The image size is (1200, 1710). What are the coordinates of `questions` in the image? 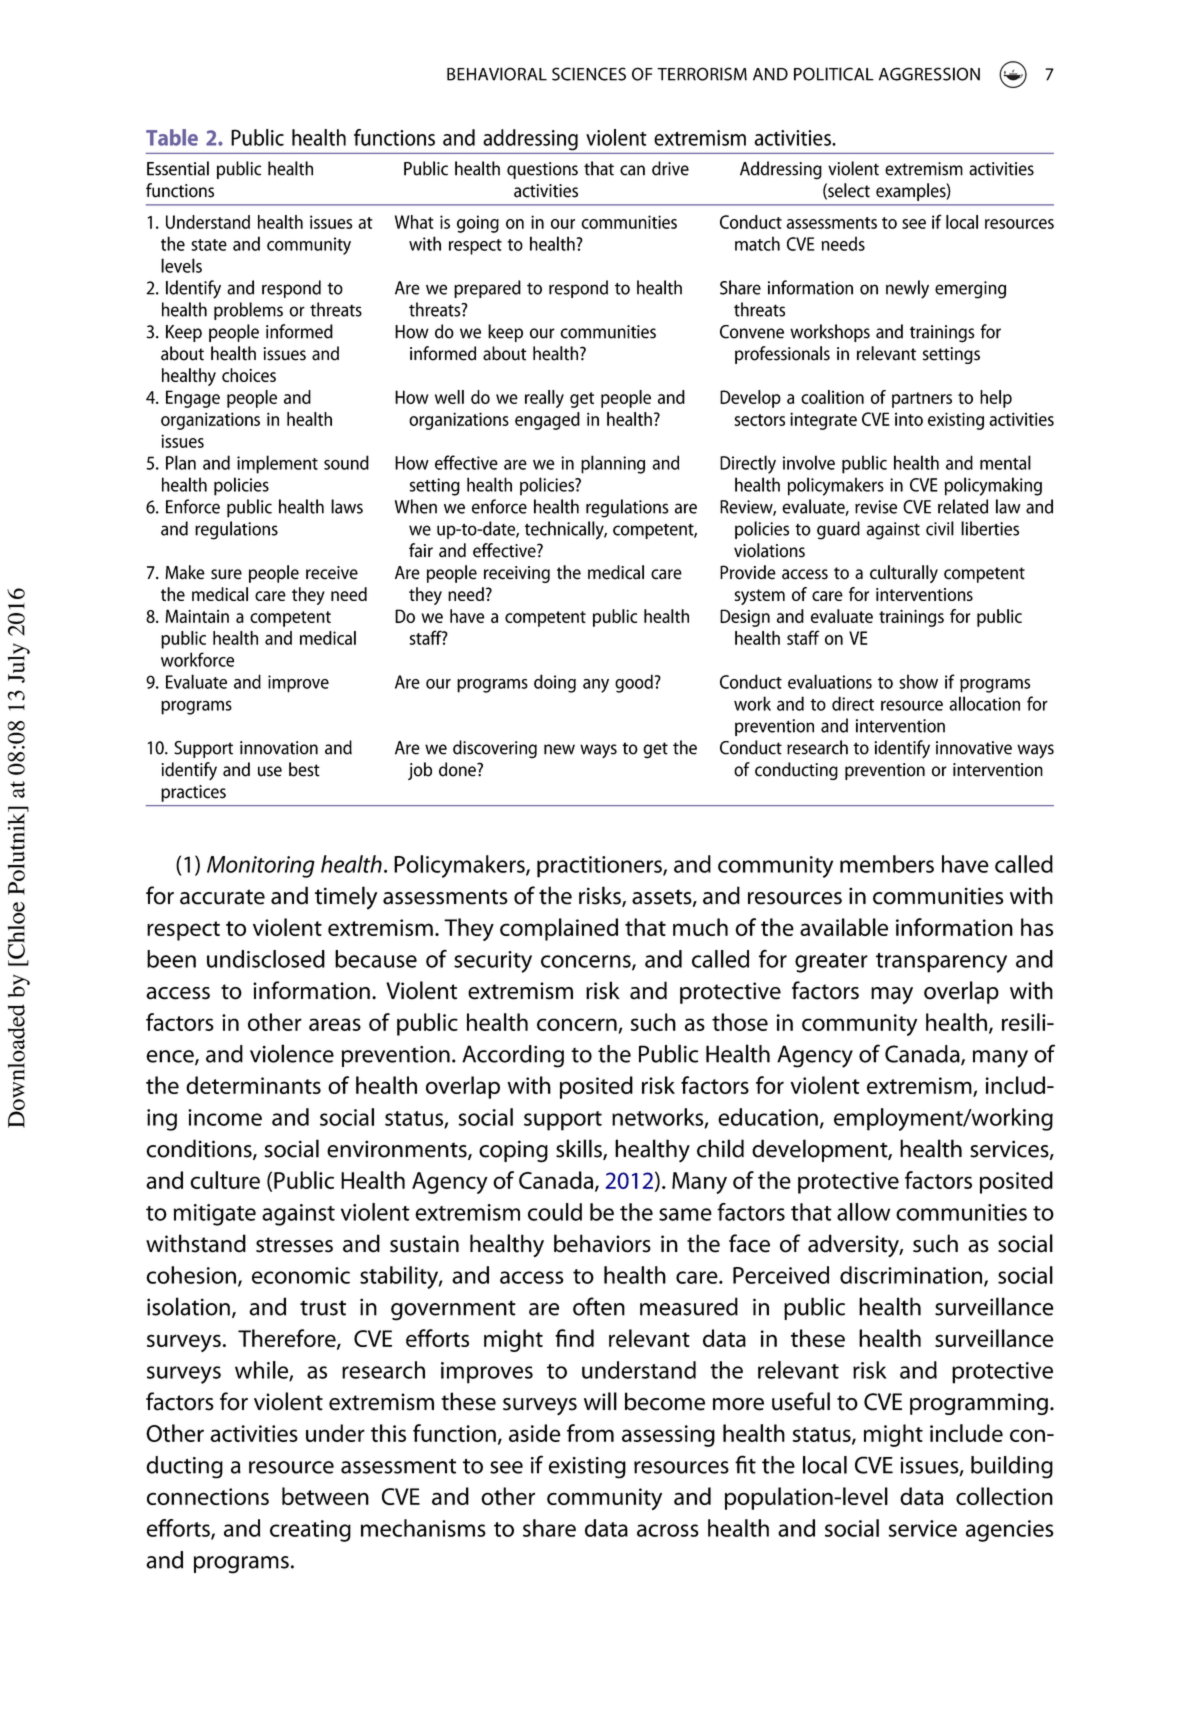 It's located at (542, 170).
